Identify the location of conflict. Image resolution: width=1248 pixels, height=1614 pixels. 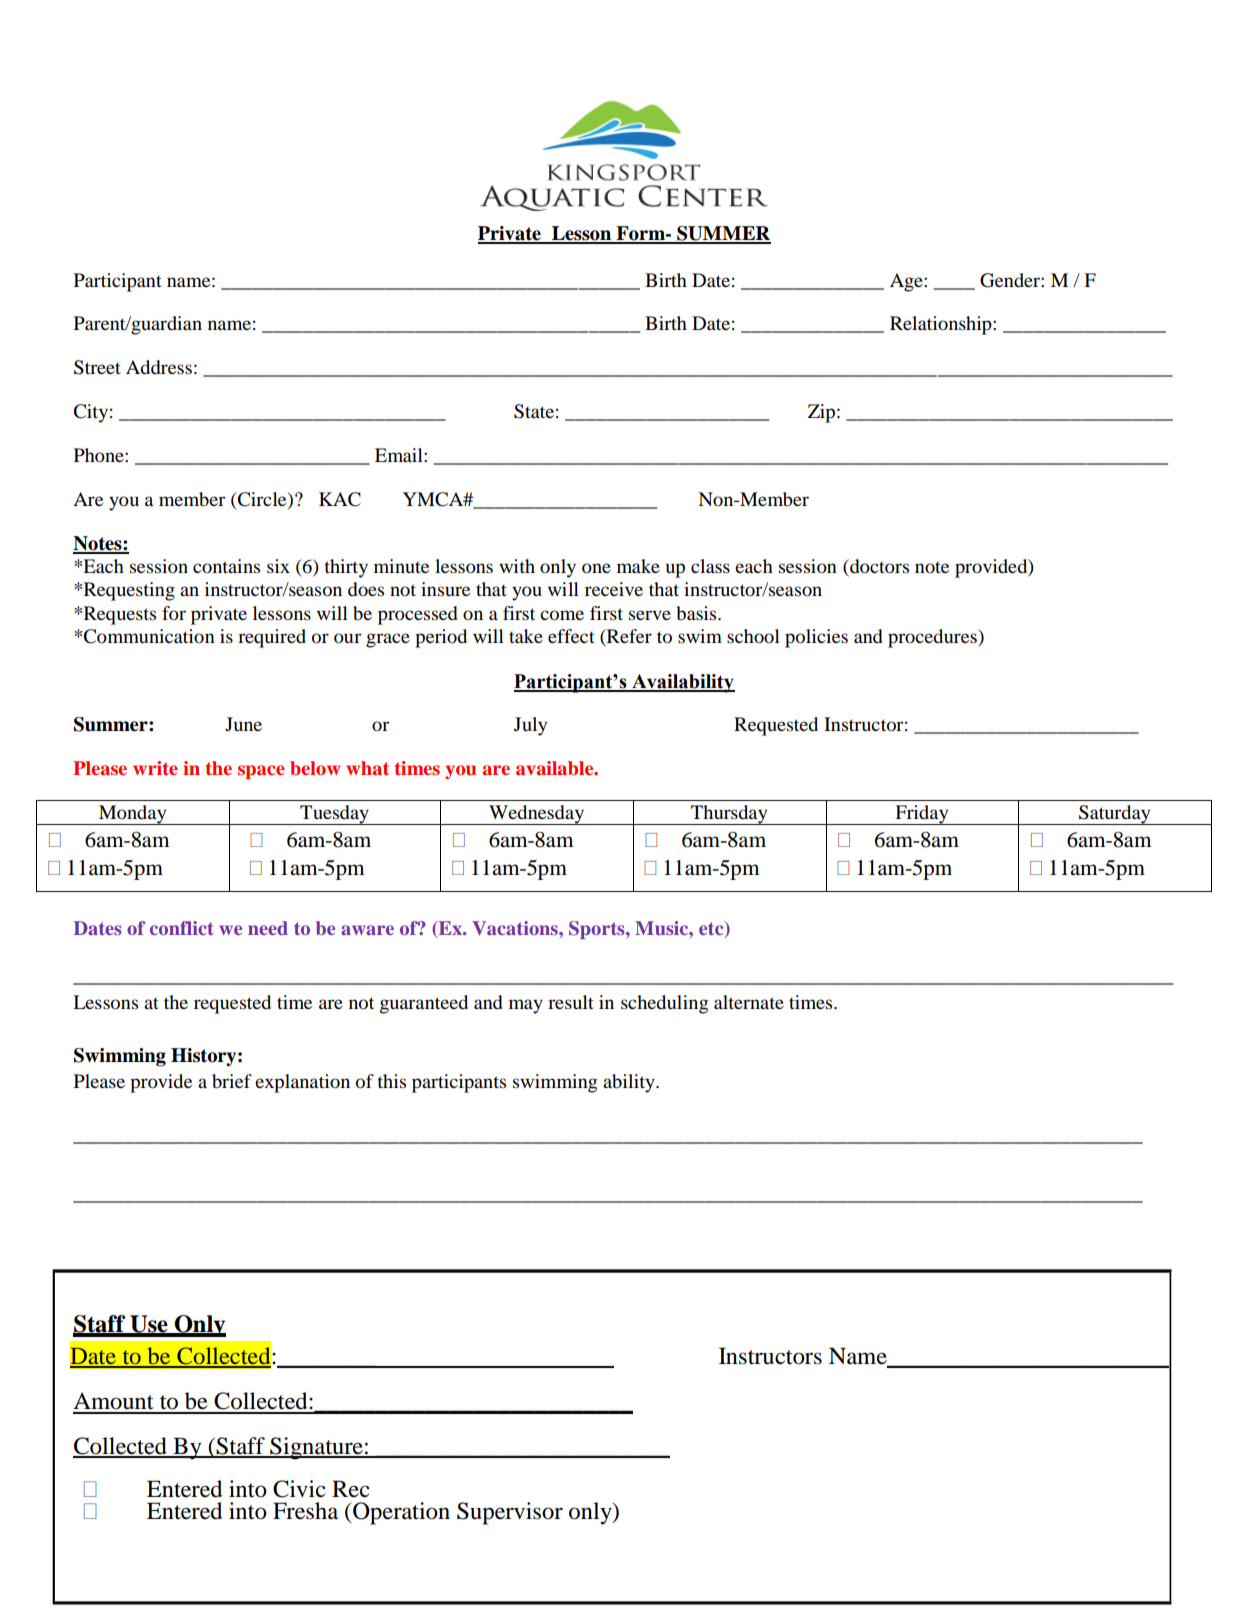
(182, 928).
